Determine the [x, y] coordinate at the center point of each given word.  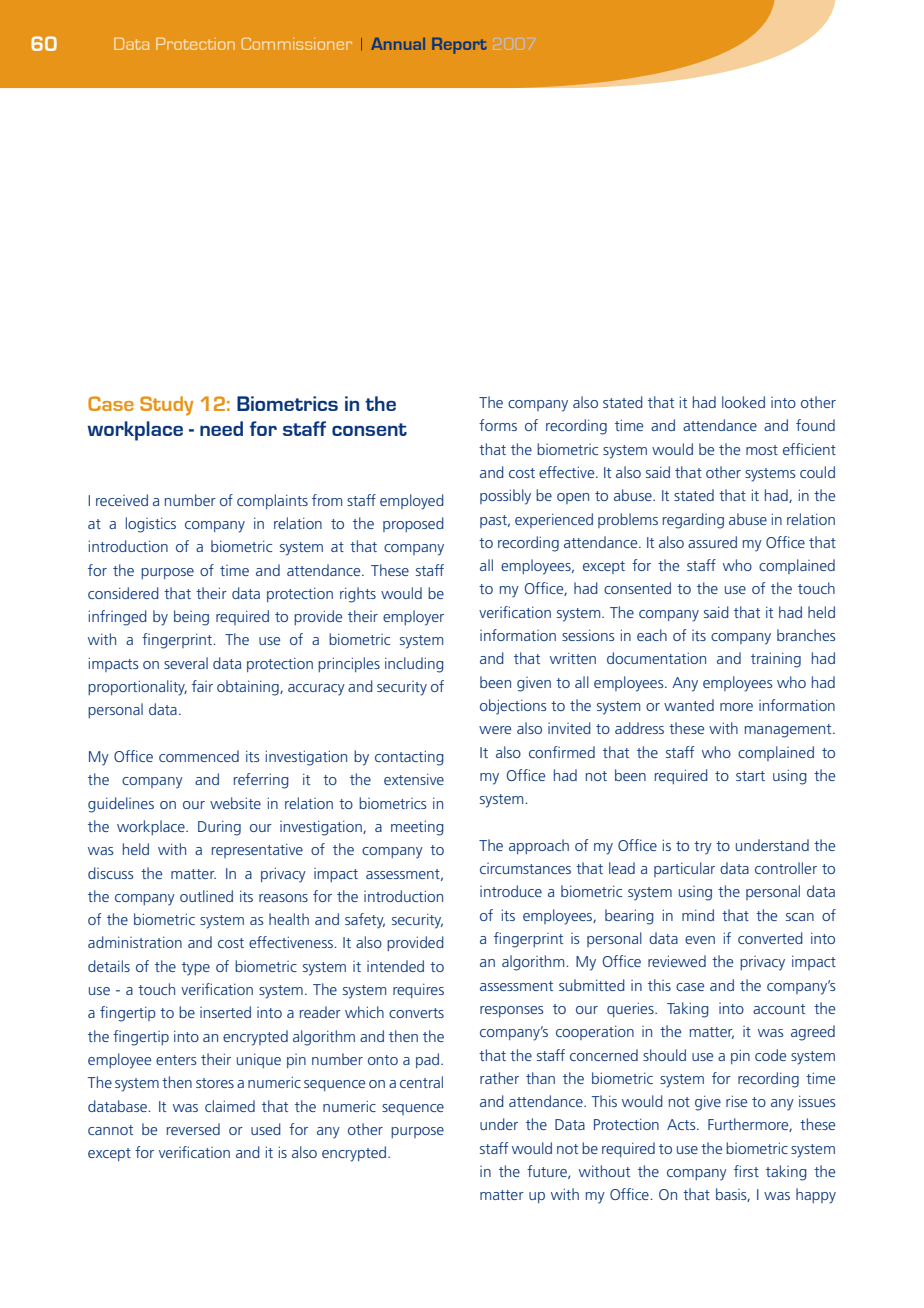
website [235, 803]
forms [498, 425]
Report [459, 46]
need [221, 428]
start [750, 776]
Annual [398, 44]
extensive [414, 779]
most [762, 450]
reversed [193, 1129]
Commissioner [296, 43]
